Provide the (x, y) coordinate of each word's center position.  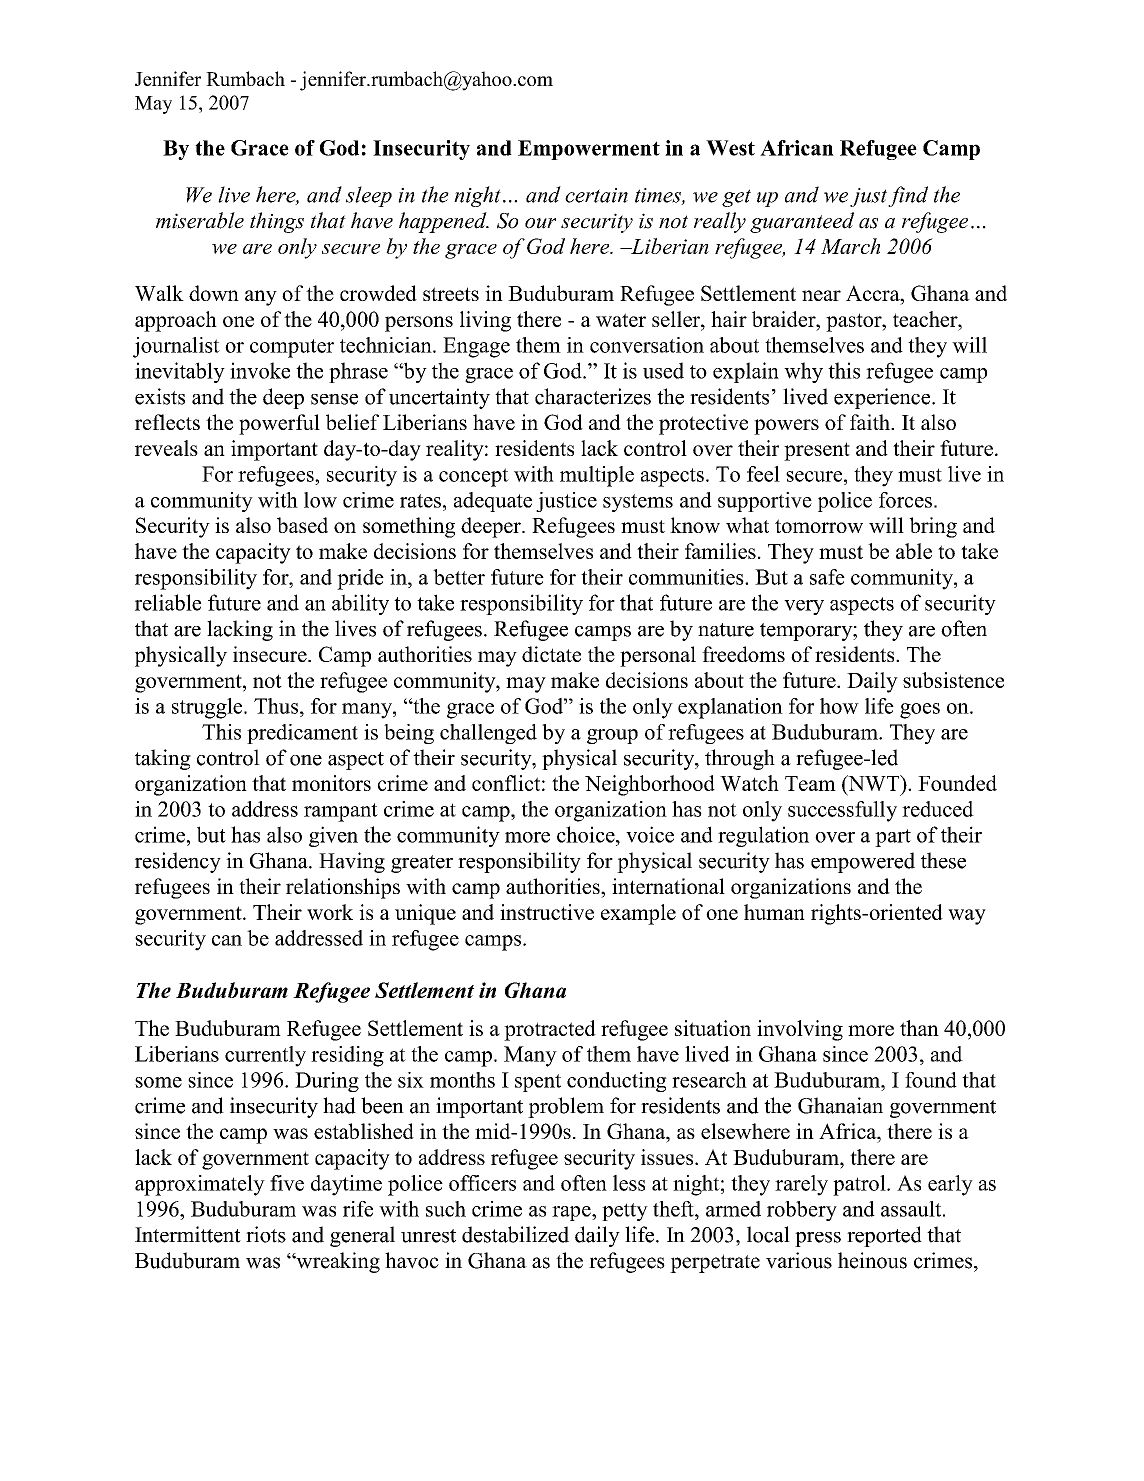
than (919, 1028)
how (839, 706)
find (908, 196)
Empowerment (589, 150)
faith (871, 422)
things (277, 222)
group (612, 736)
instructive (547, 912)
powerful (279, 424)
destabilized (515, 1234)
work (330, 912)
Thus (276, 706)
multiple (597, 476)
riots (266, 1234)
